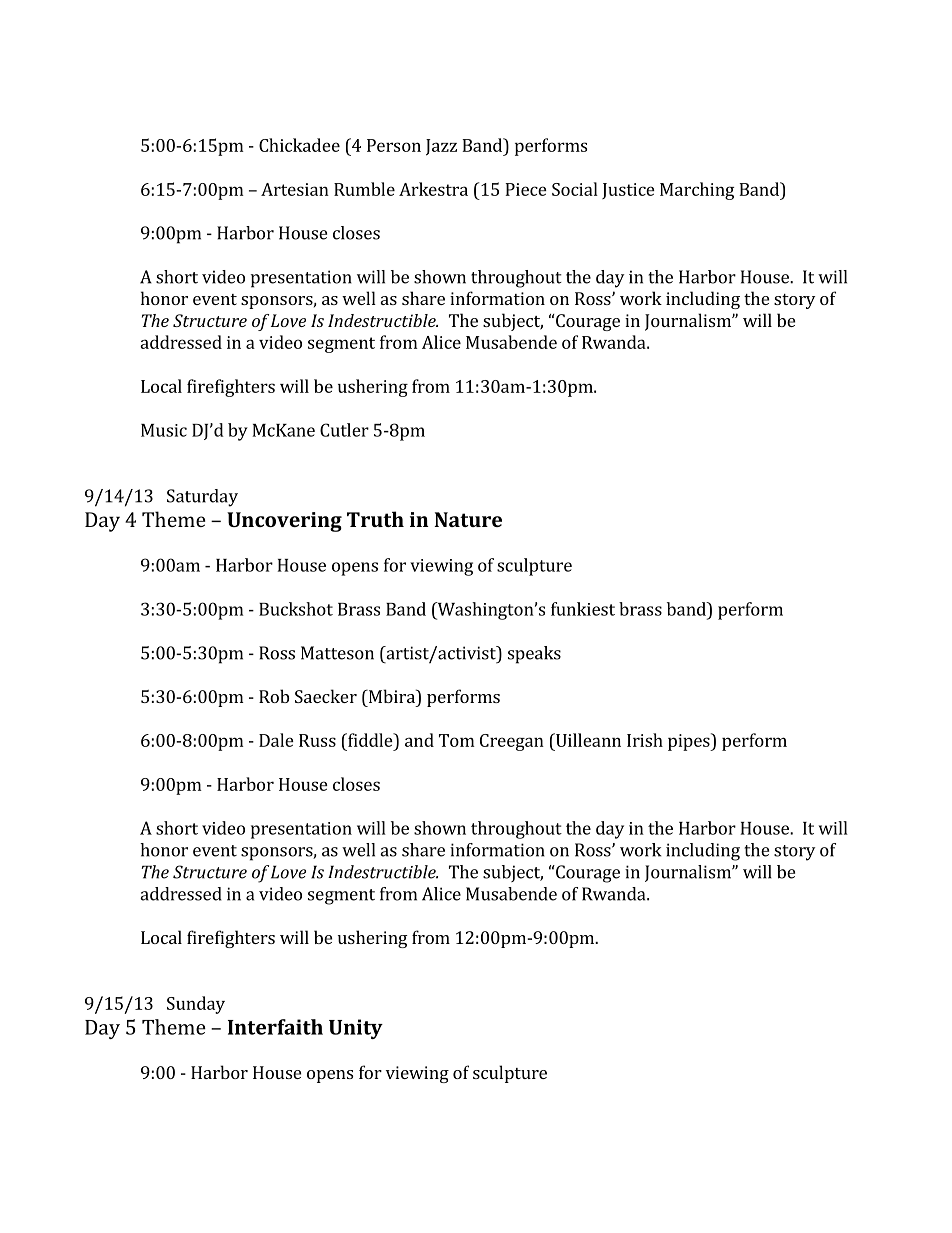  I want to click on Artesian, so click(295, 189).
